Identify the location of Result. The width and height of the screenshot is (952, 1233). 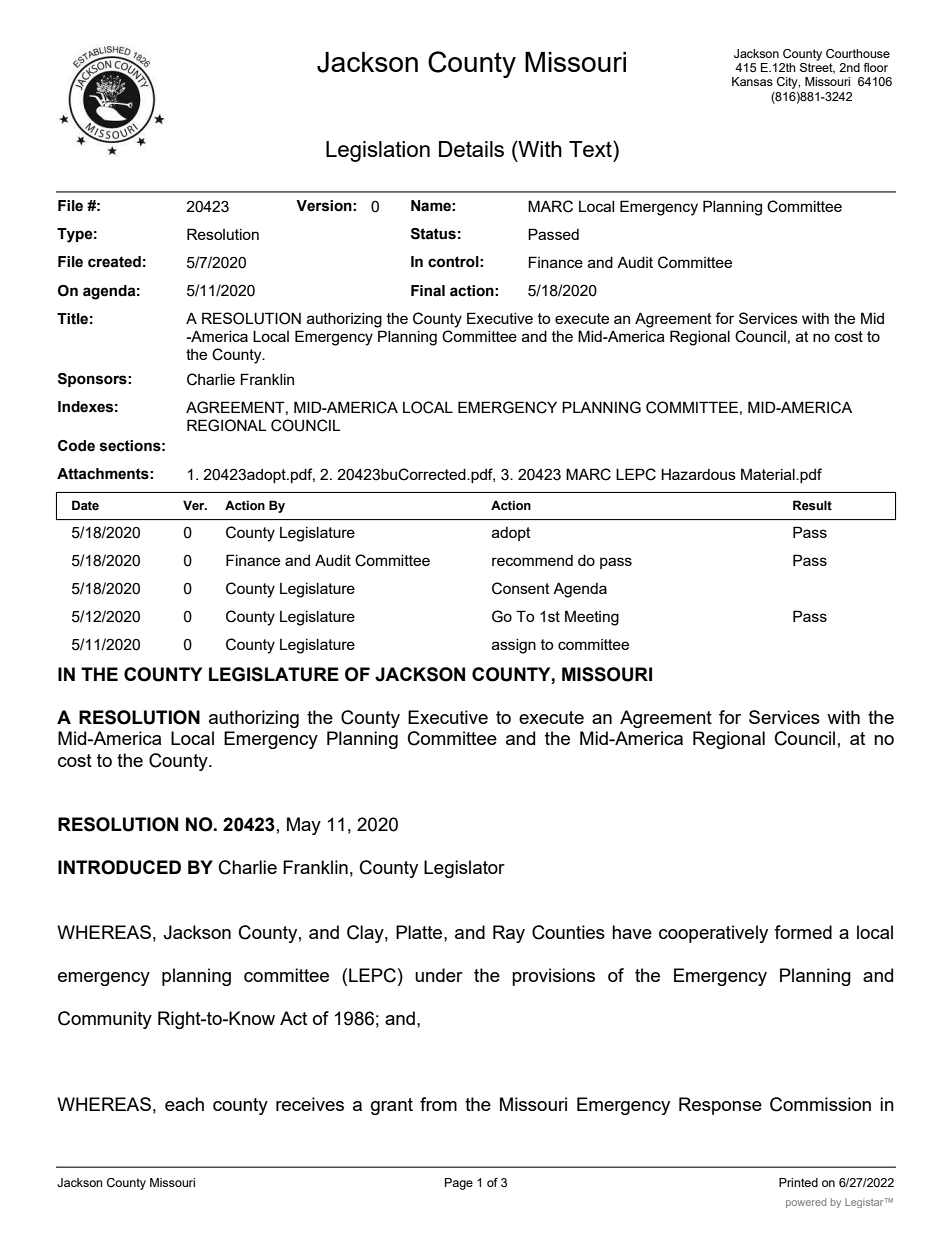
(812, 505).
